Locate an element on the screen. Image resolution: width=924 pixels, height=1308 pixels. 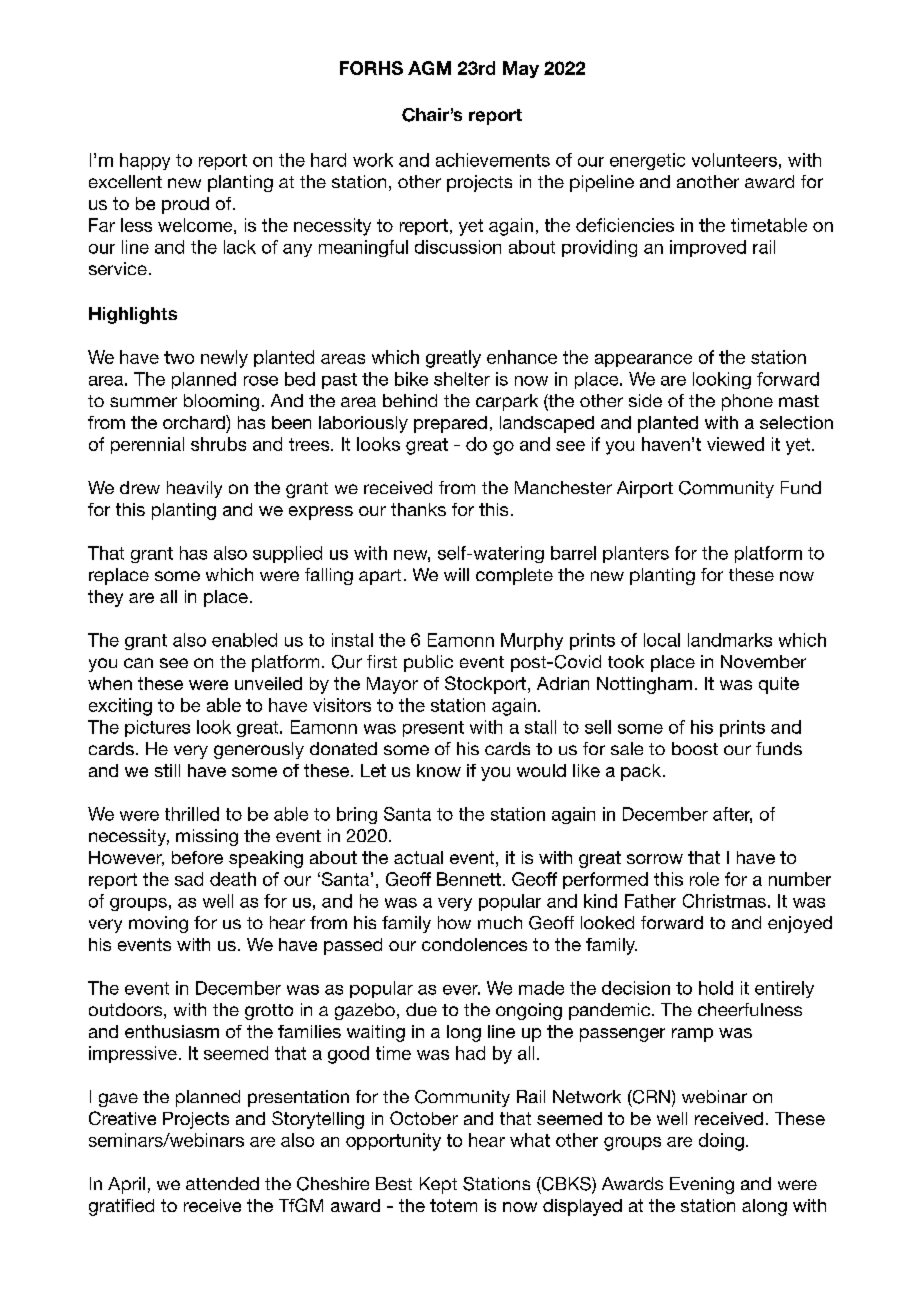
Kept is located at coordinates (438, 1185).
